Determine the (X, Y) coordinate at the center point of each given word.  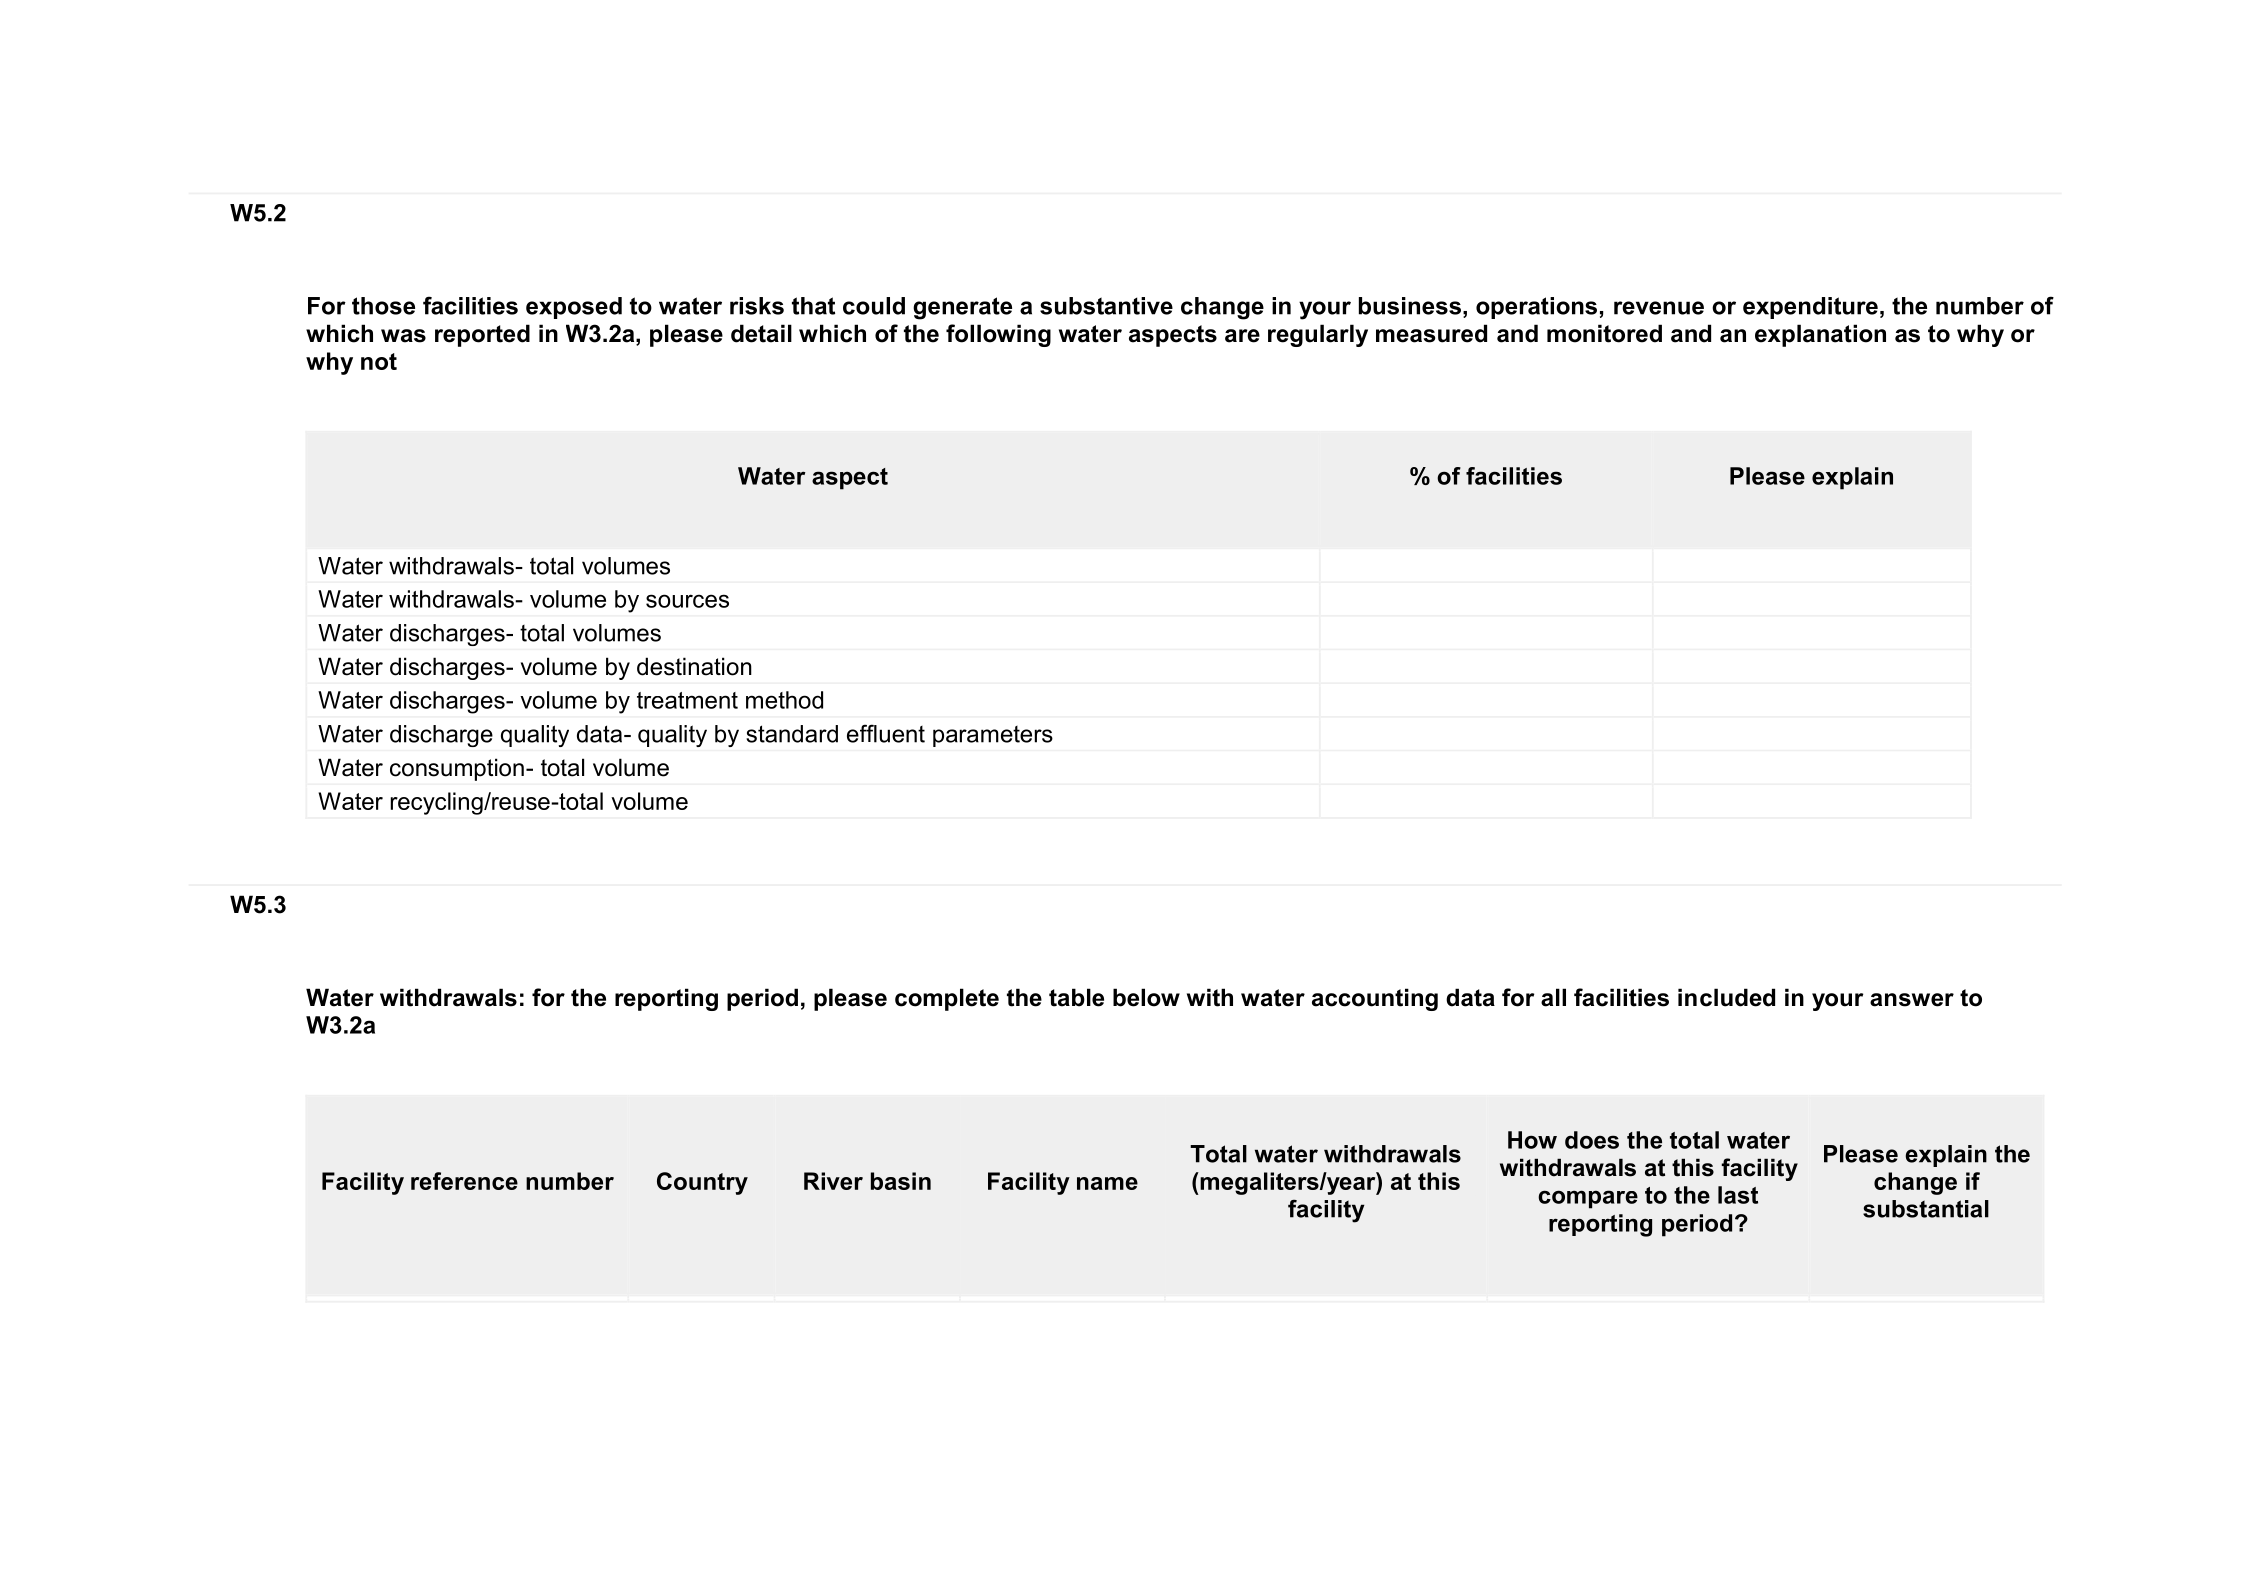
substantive (1106, 306)
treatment (687, 700)
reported (482, 335)
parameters (993, 736)
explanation (1820, 335)
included (1726, 997)
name (1107, 1183)
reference (464, 1181)
